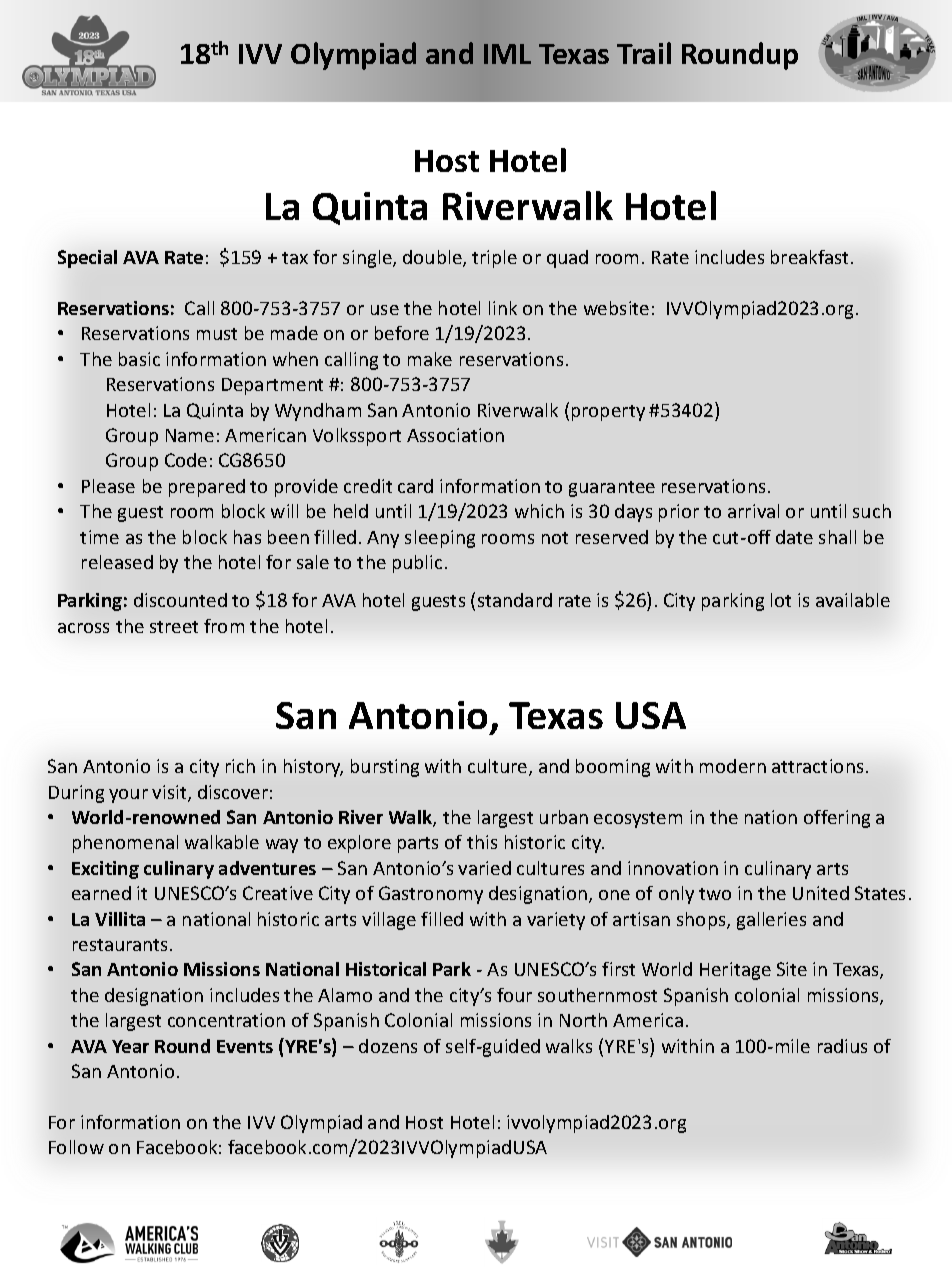 Image resolution: width=952 pixels, height=1270 pixels. I want to click on basic, so click(139, 359).
